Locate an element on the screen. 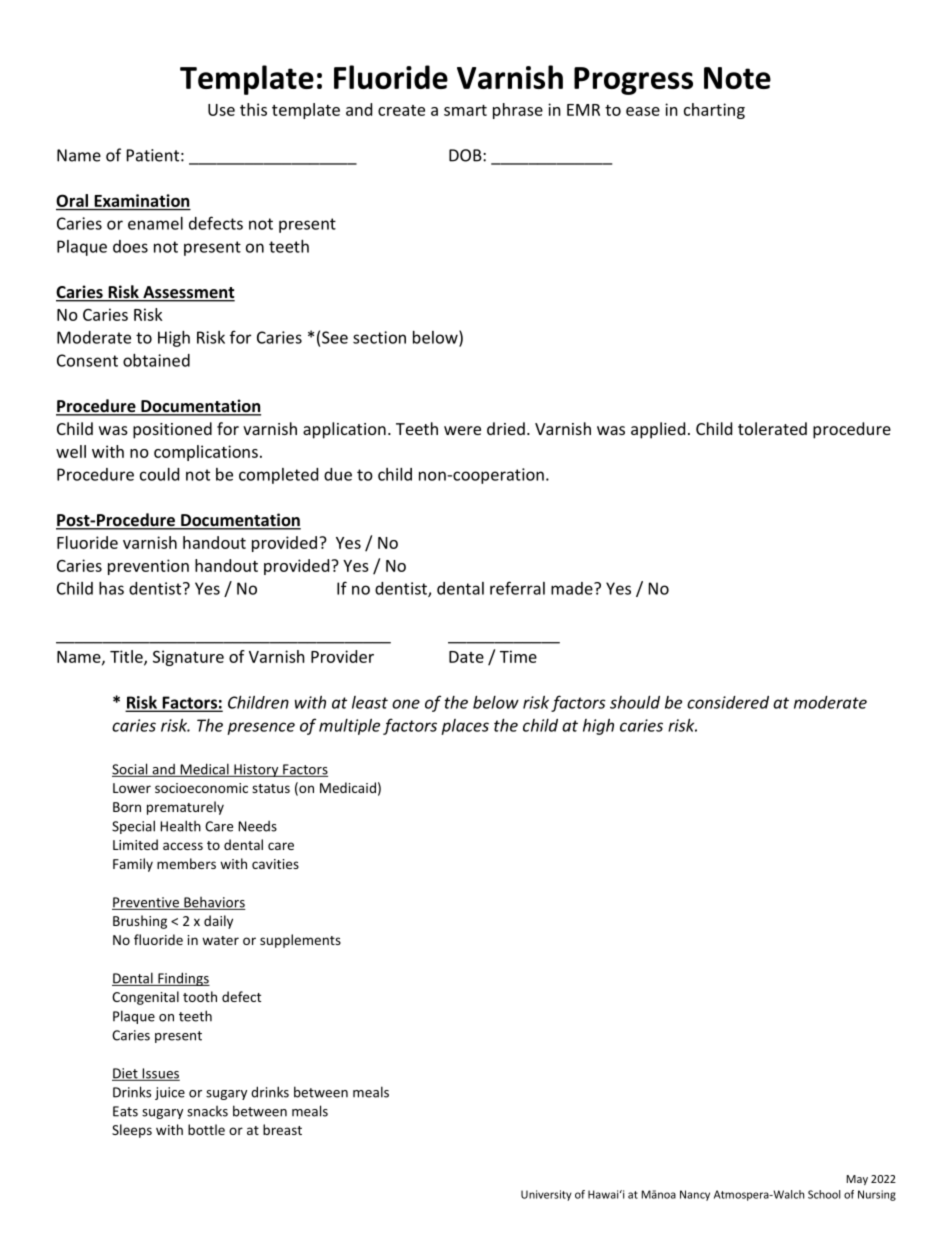 The width and height of the screenshot is (952, 1233). Note is located at coordinates (737, 78).
